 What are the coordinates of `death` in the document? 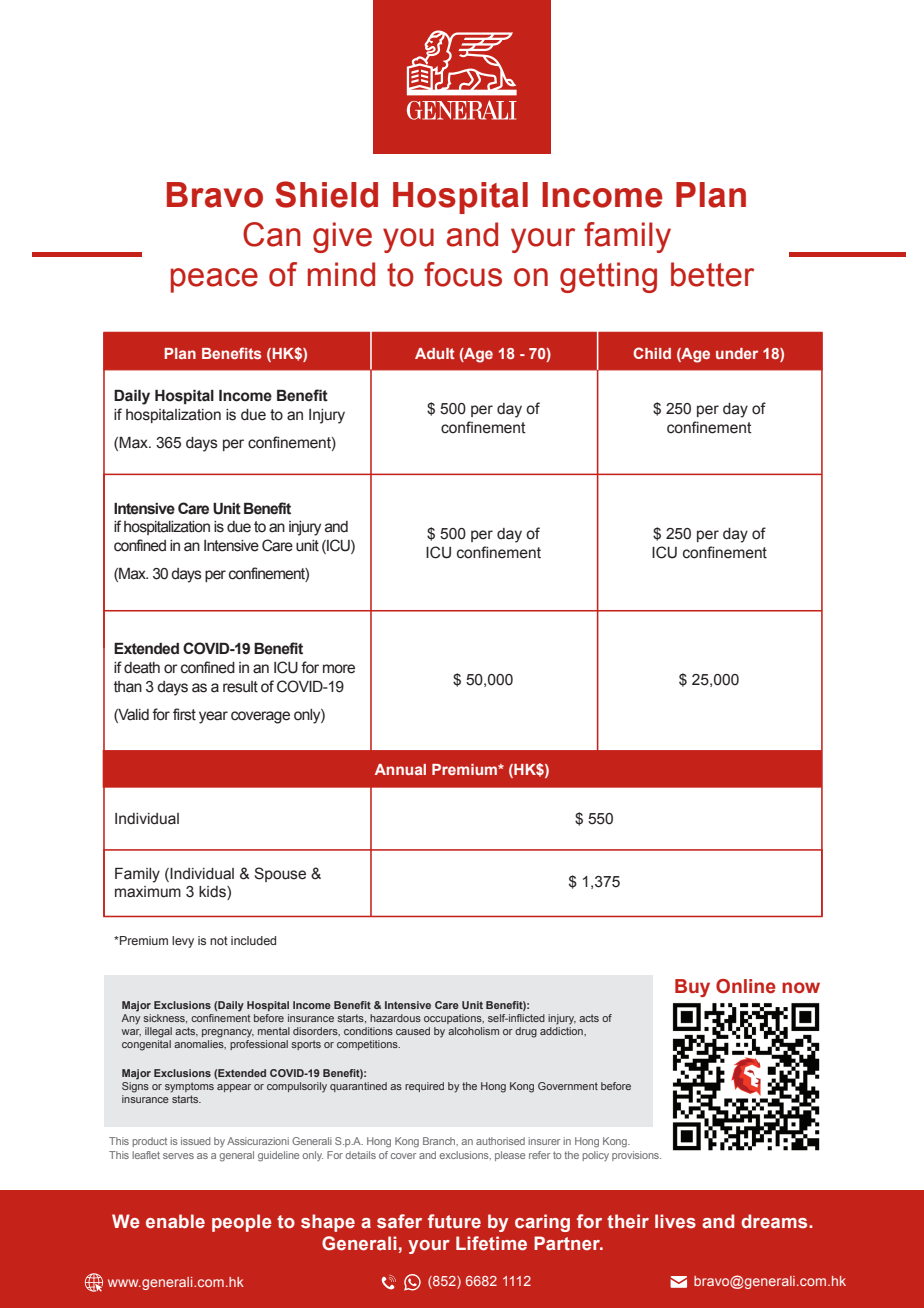 It's located at (142, 668).
